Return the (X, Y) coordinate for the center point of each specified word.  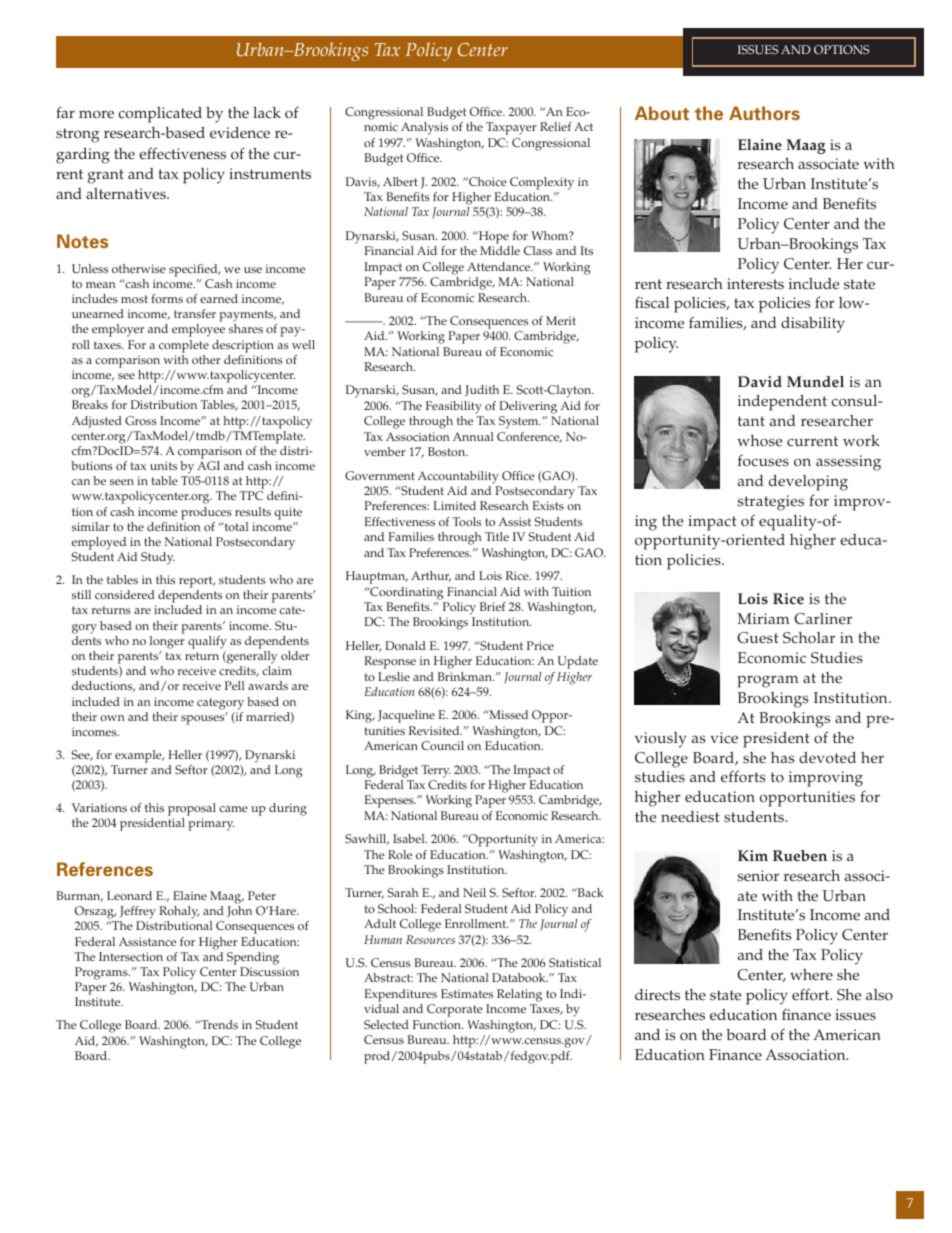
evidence (240, 133)
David (760, 381)
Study (158, 558)
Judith (482, 391)
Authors (764, 113)
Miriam (763, 618)
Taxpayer (511, 128)
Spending (253, 958)
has (783, 758)
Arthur (431, 576)
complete (184, 346)
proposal (192, 811)
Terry (435, 771)
